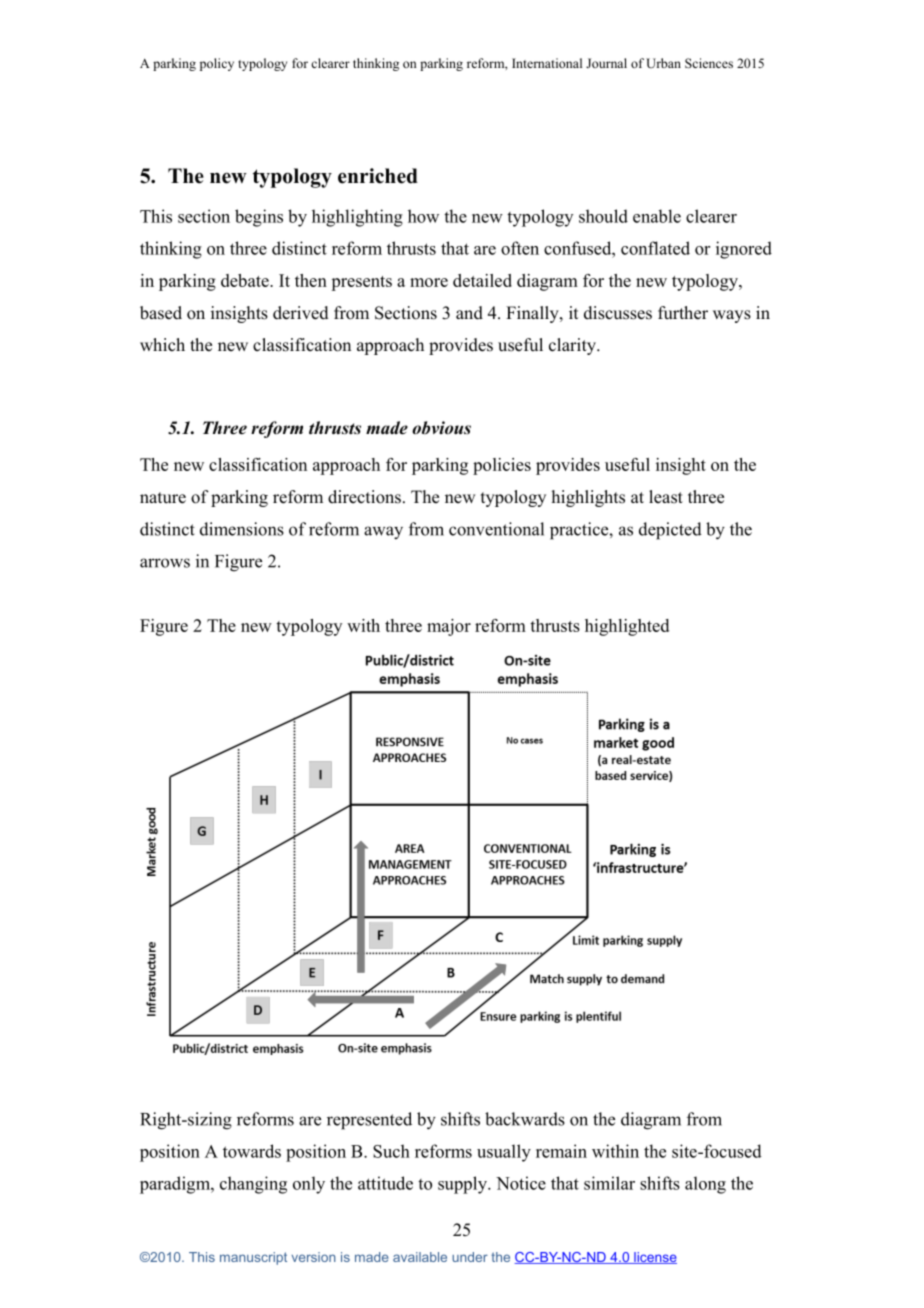 Image resolution: width=924 pixels, height=1308 pixels. What do you see at coordinates (561, 1151) in the screenshot?
I see `remain` at bounding box center [561, 1151].
